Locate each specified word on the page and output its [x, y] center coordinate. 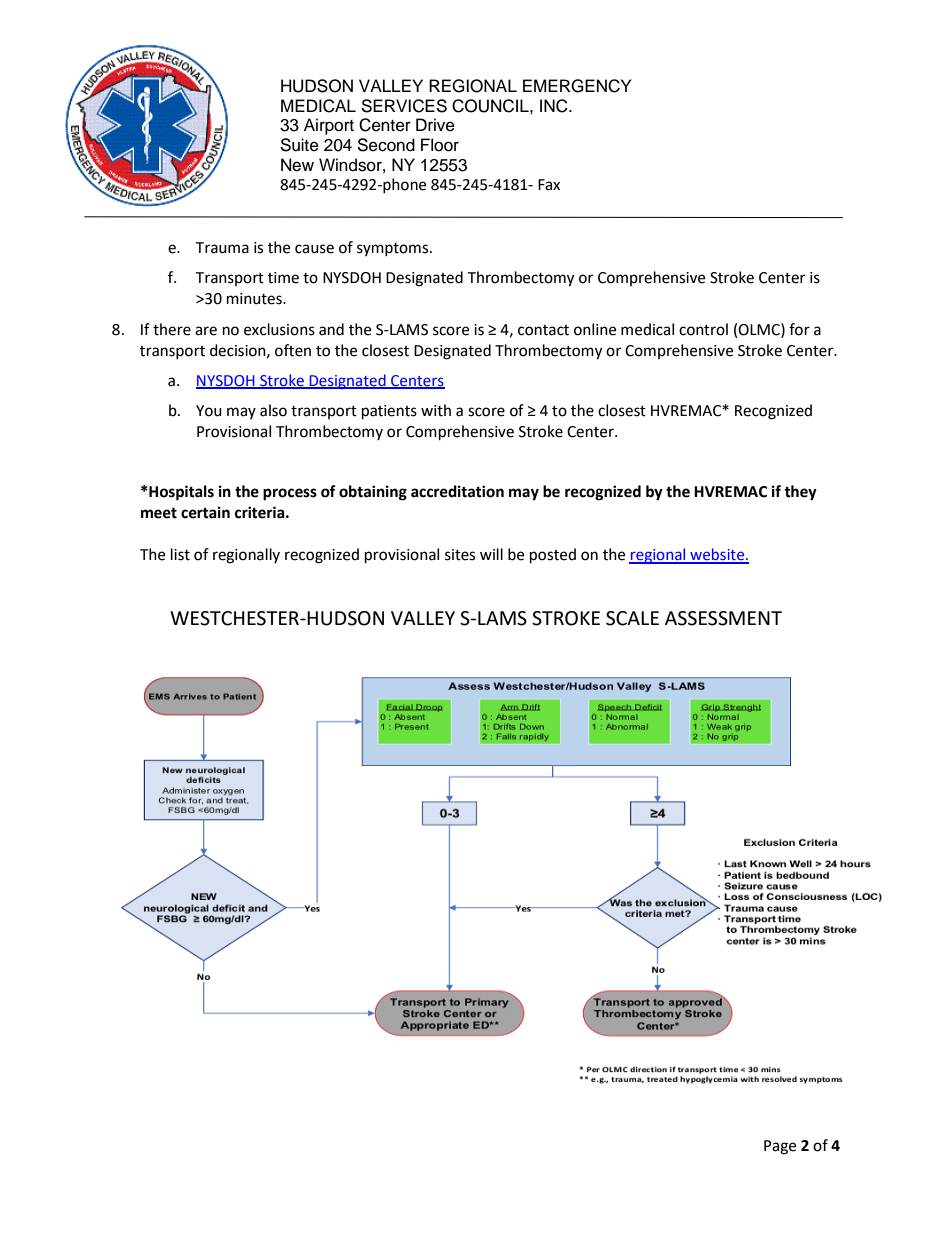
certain [205, 512]
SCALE [632, 618]
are [206, 331]
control [703, 329]
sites [460, 555]
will [491, 554]
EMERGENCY [577, 86]
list [180, 554]
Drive [435, 125]
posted [553, 556]
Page [780, 1147]
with [436, 410]
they [800, 493]
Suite [299, 145]
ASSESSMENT [723, 618]
